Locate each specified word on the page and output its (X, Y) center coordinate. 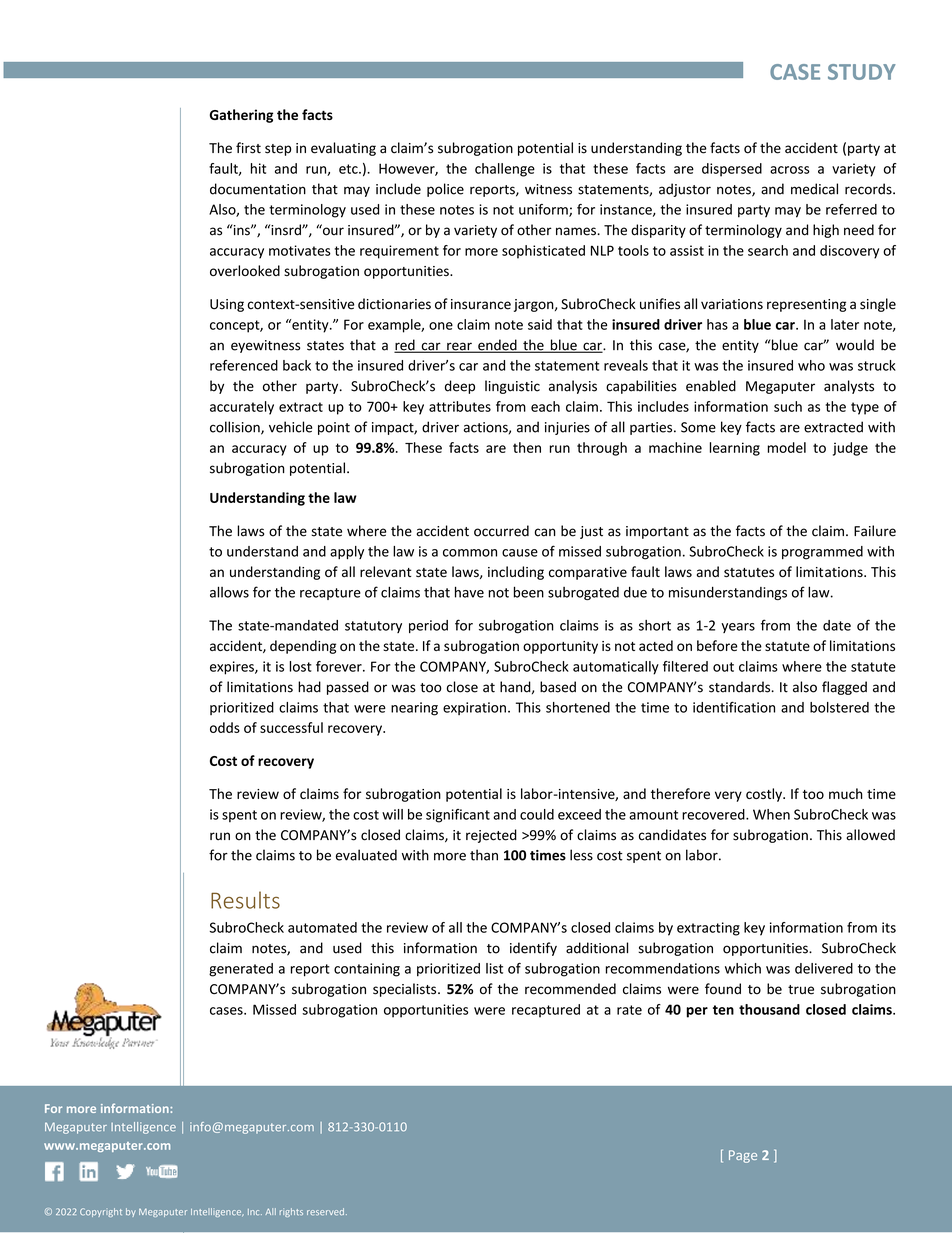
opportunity (560, 647)
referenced (244, 365)
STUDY (862, 72)
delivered (824, 968)
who (811, 365)
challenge (505, 170)
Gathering (241, 116)
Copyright (101, 1212)
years (738, 628)
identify (533, 949)
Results (245, 900)
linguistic (512, 387)
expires (233, 668)
